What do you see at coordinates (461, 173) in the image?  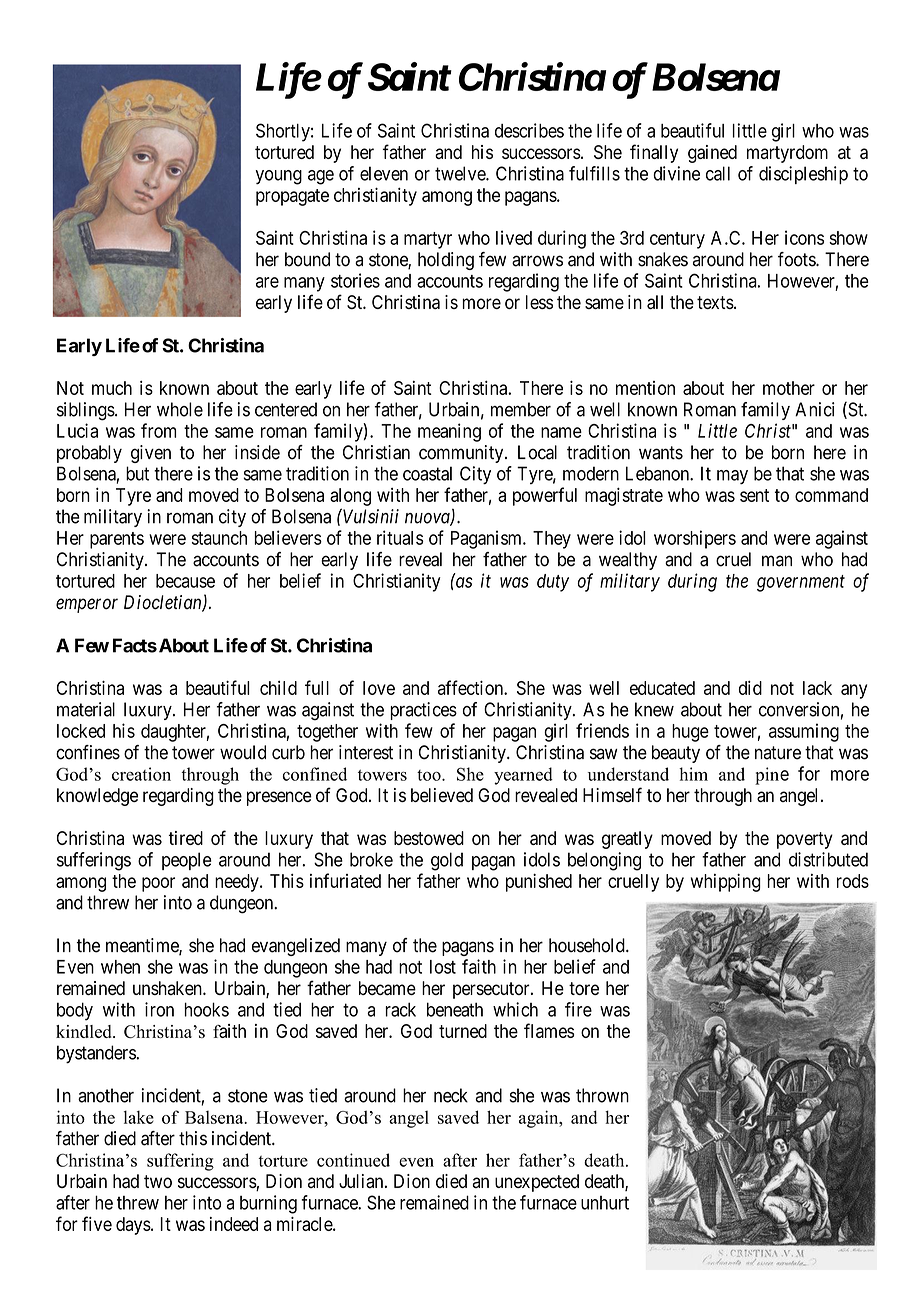 I see `twelve` at bounding box center [461, 173].
